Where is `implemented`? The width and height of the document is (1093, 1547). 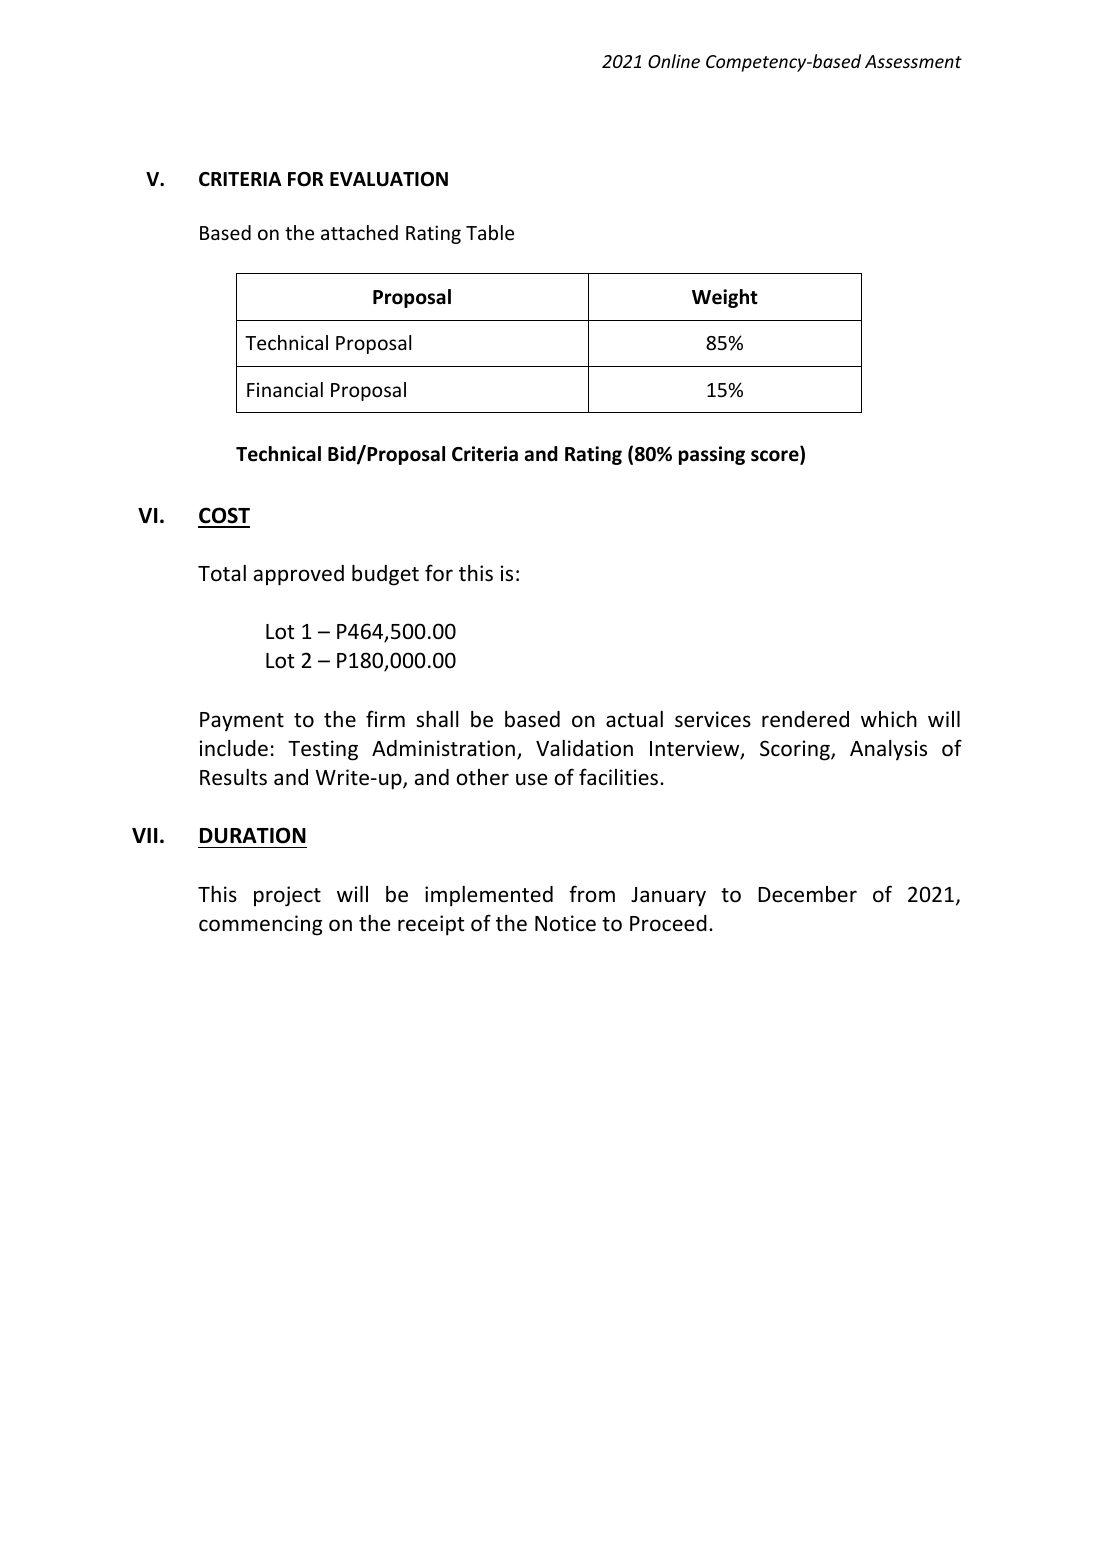
implemented is located at coordinates (489, 896).
